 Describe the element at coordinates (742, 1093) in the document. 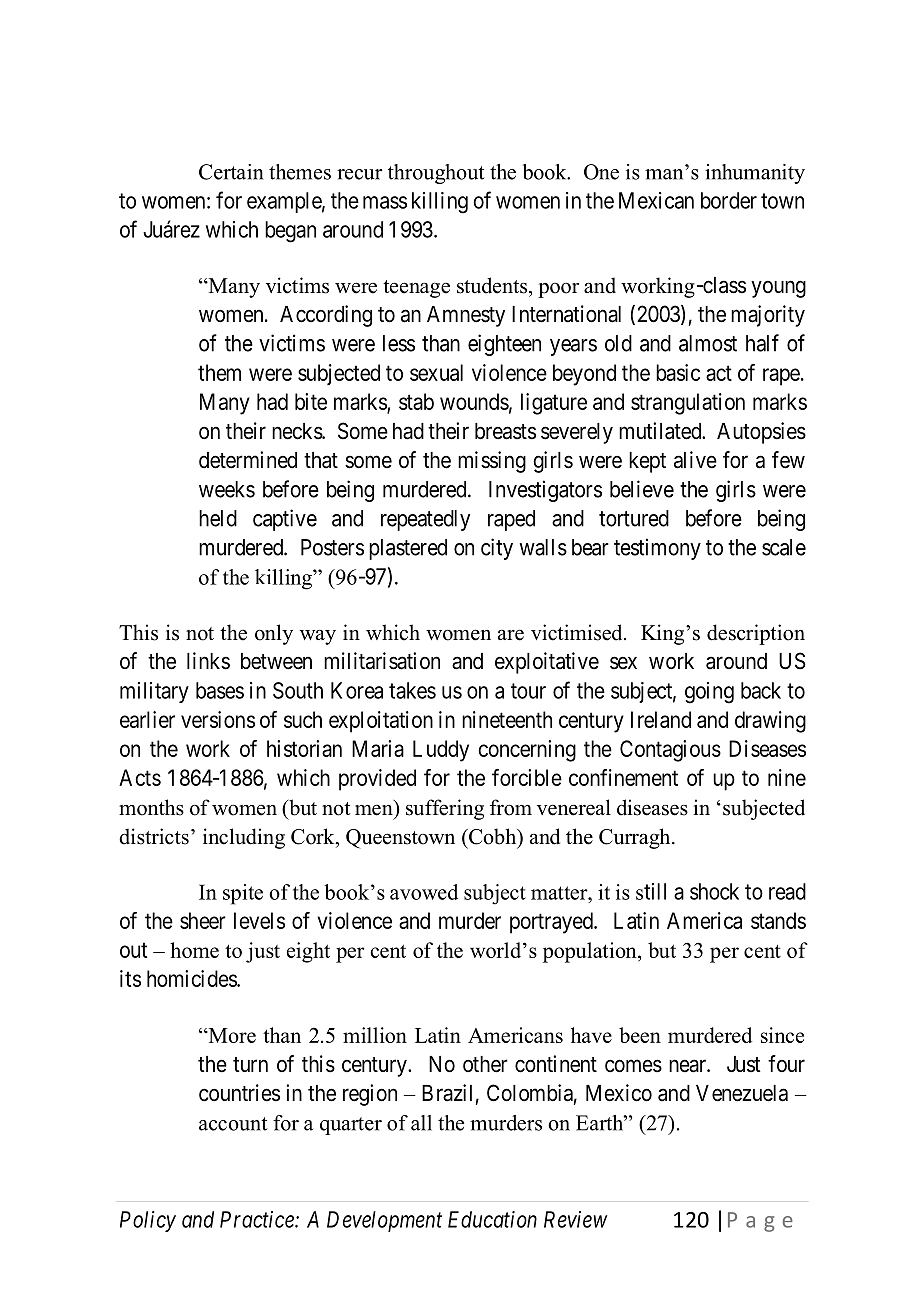

I see `Venezuela` at that location.
